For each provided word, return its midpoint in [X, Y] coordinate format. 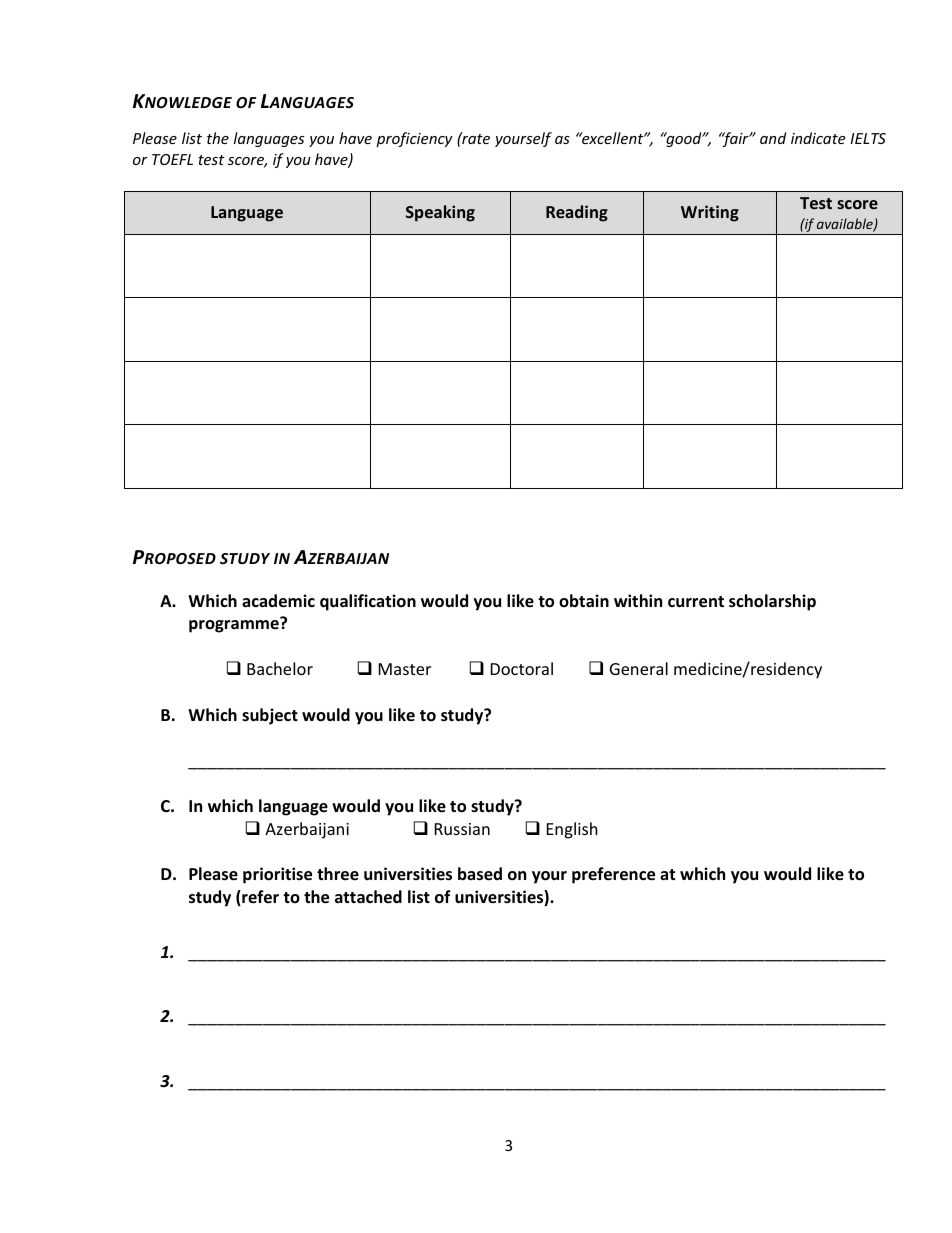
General [639, 668]
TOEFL [172, 159]
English [572, 830]
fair [735, 139]
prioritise [277, 875]
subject [270, 716]
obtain [584, 600]
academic [278, 601]
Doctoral [522, 668]
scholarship [772, 602]
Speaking [440, 213]
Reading [577, 213]
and [773, 138]
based [480, 874]
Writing [710, 213]
